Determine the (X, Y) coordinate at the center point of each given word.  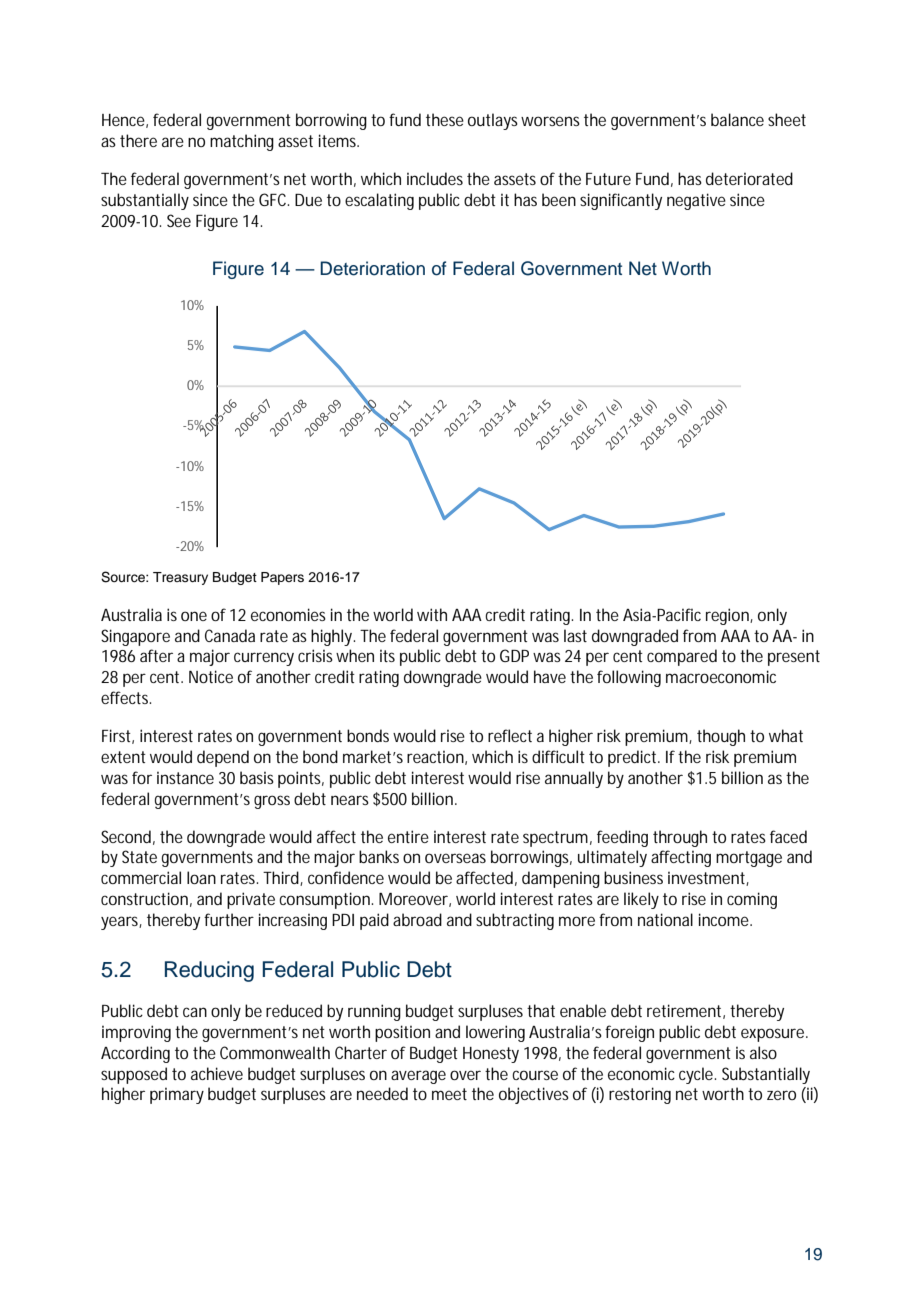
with (432, 614)
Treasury (180, 578)
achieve (217, 1073)
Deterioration (372, 268)
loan (201, 877)
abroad (417, 919)
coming (752, 900)
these (445, 119)
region (728, 616)
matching (242, 142)
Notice (211, 676)
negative (696, 201)
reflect (510, 735)
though (721, 737)
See (179, 220)
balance (737, 119)
